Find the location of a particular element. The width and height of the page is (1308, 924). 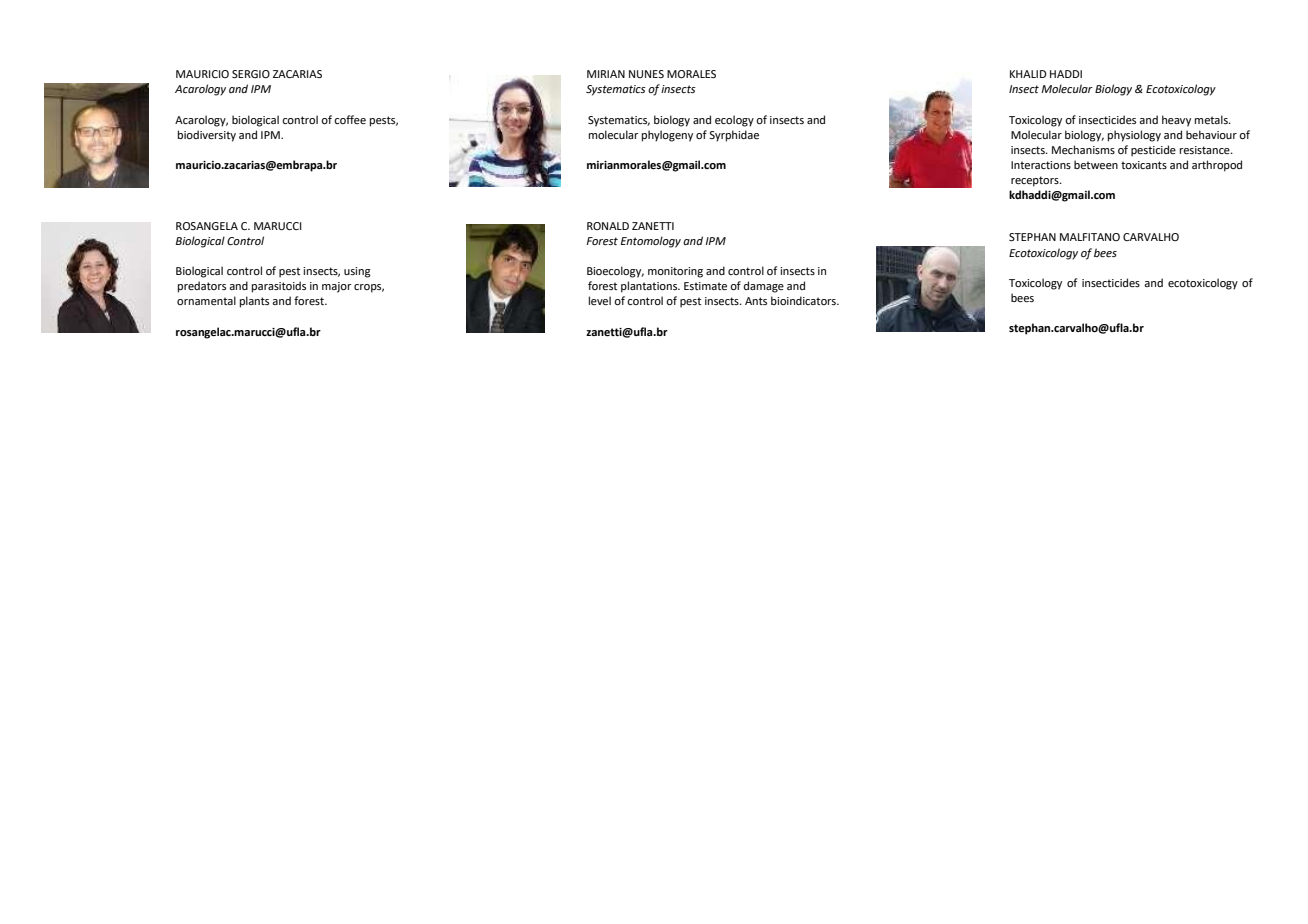

bioindicators is located at coordinates (804, 300).
